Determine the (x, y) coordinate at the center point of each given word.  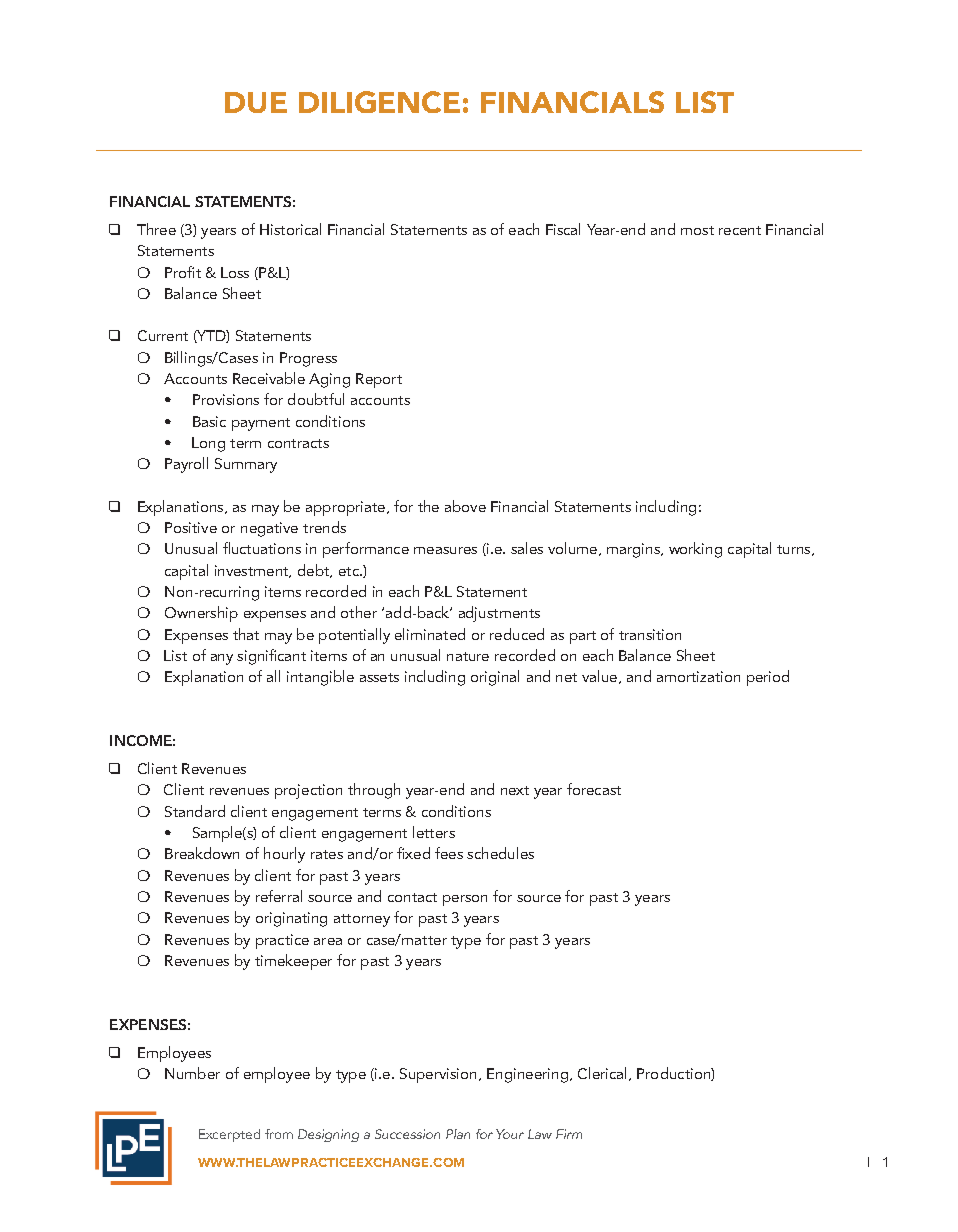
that (246, 634)
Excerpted (229, 1135)
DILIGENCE (379, 102)
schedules (500, 853)
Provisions (226, 399)
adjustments (499, 614)
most (697, 230)
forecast (594, 789)
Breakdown (202, 853)
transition (650, 634)
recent (740, 230)
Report (379, 380)
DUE (256, 102)
